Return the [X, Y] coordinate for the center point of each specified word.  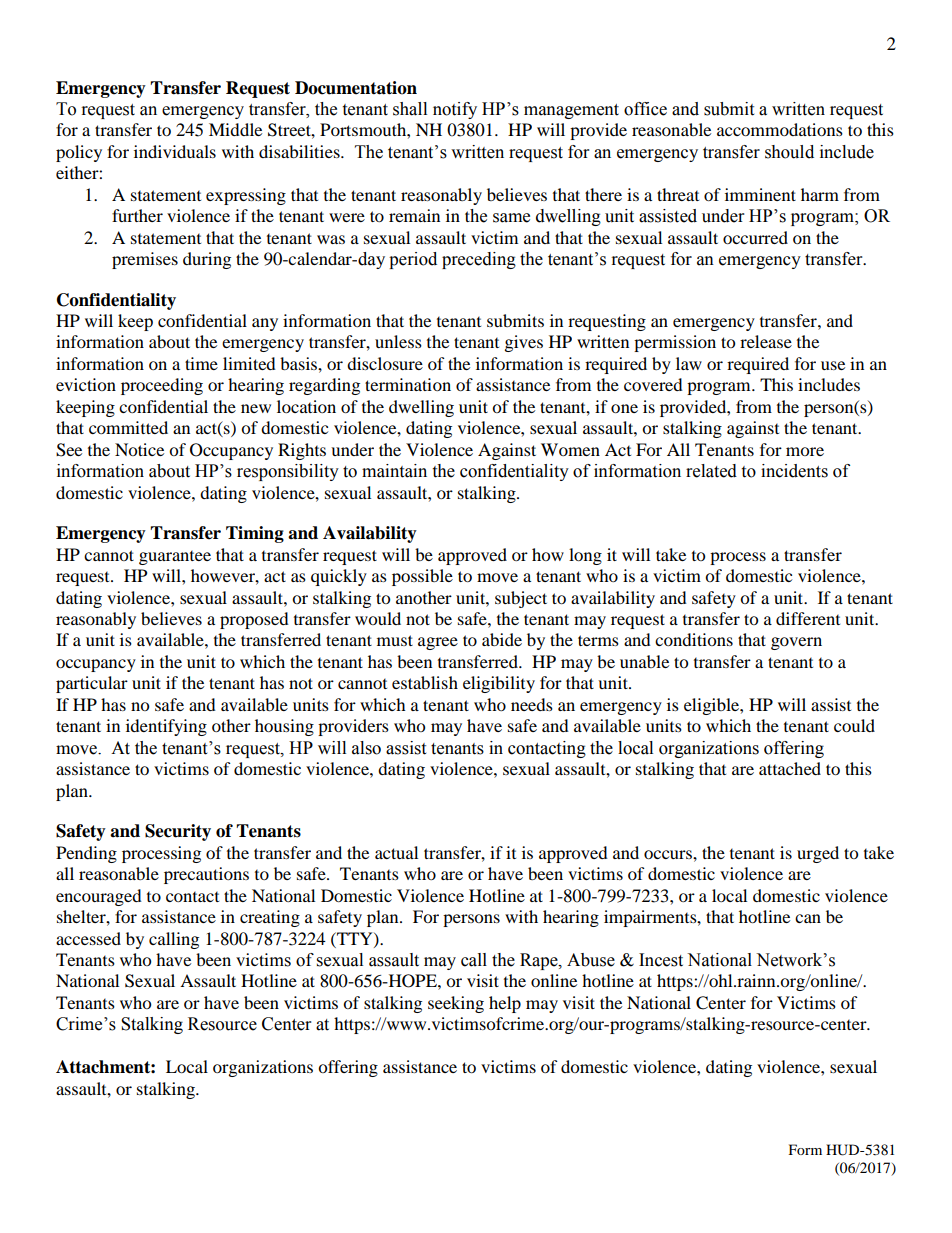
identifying [166, 727]
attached [790, 768]
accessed [88, 938]
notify [455, 110]
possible [422, 577]
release [766, 341]
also [366, 748]
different [808, 618]
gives [524, 343]
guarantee [175, 558]
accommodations [780, 129]
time [201, 363]
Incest [661, 960]
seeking [456, 1004]
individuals [175, 151]
